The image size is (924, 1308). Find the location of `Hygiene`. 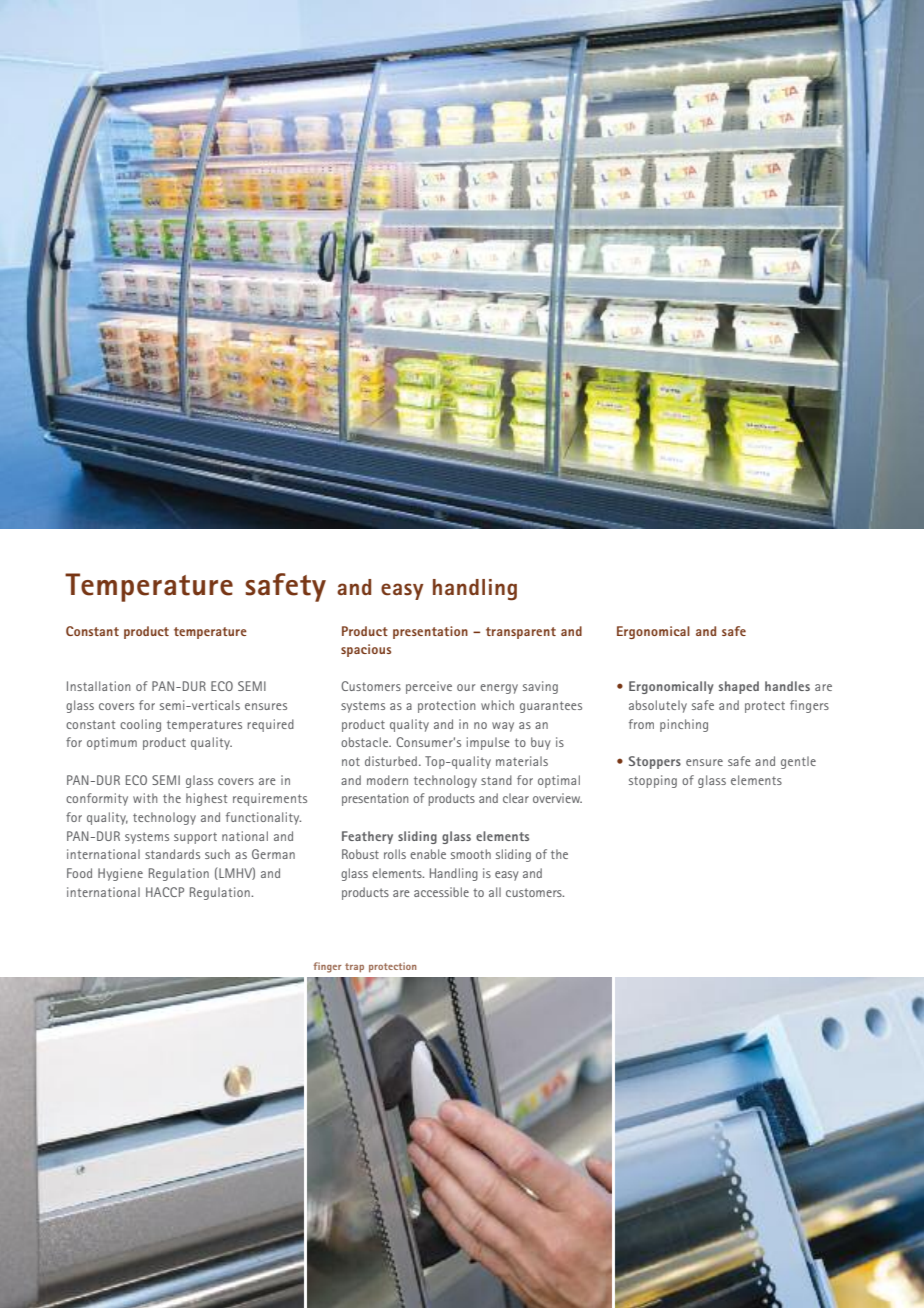

Hygiene is located at coordinates (120, 874).
